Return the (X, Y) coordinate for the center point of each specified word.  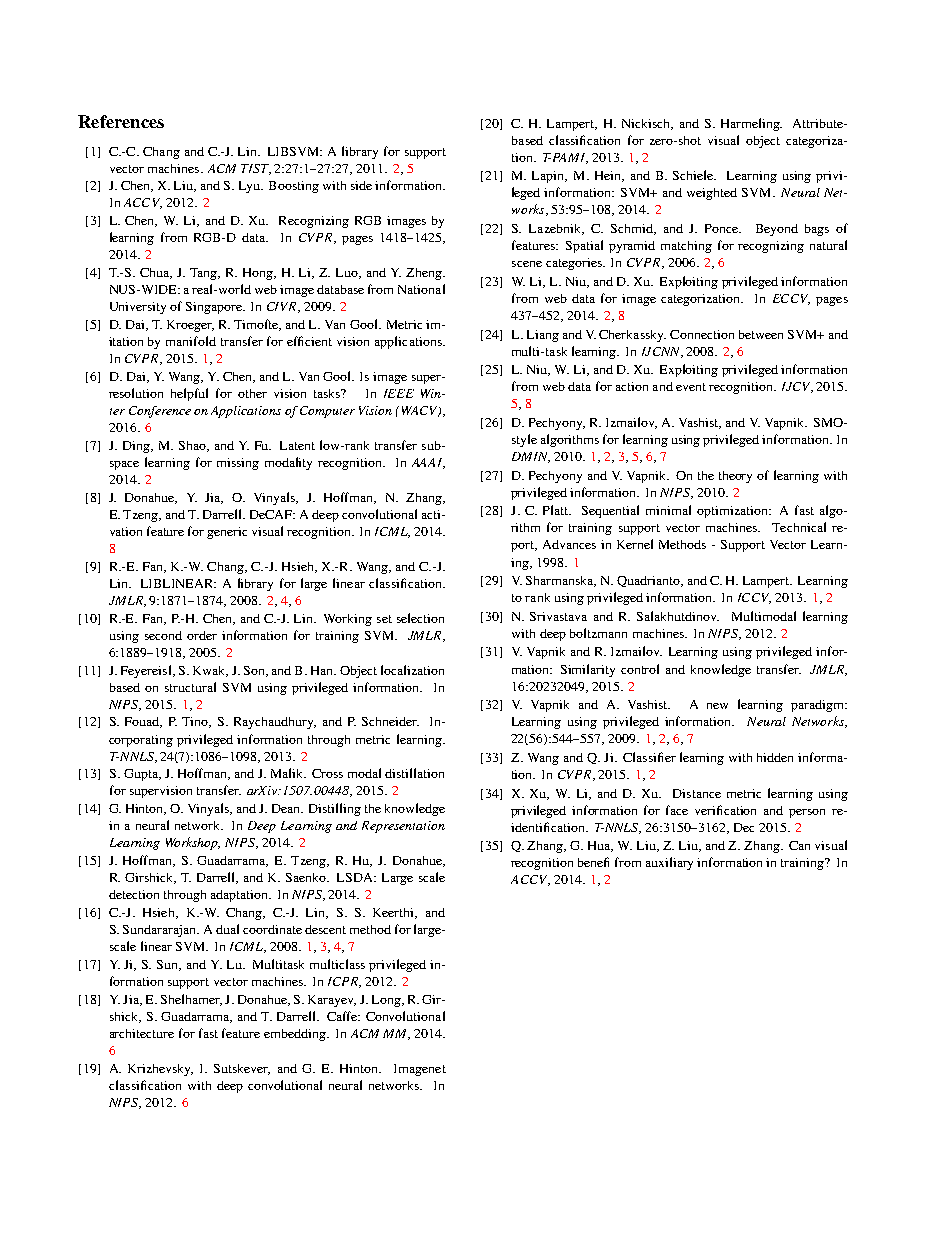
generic (227, 533)
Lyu (250, 187)
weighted (712, 194)
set (384, 619)
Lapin (549, 177)
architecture (142, 1033)
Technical (799, 527)
